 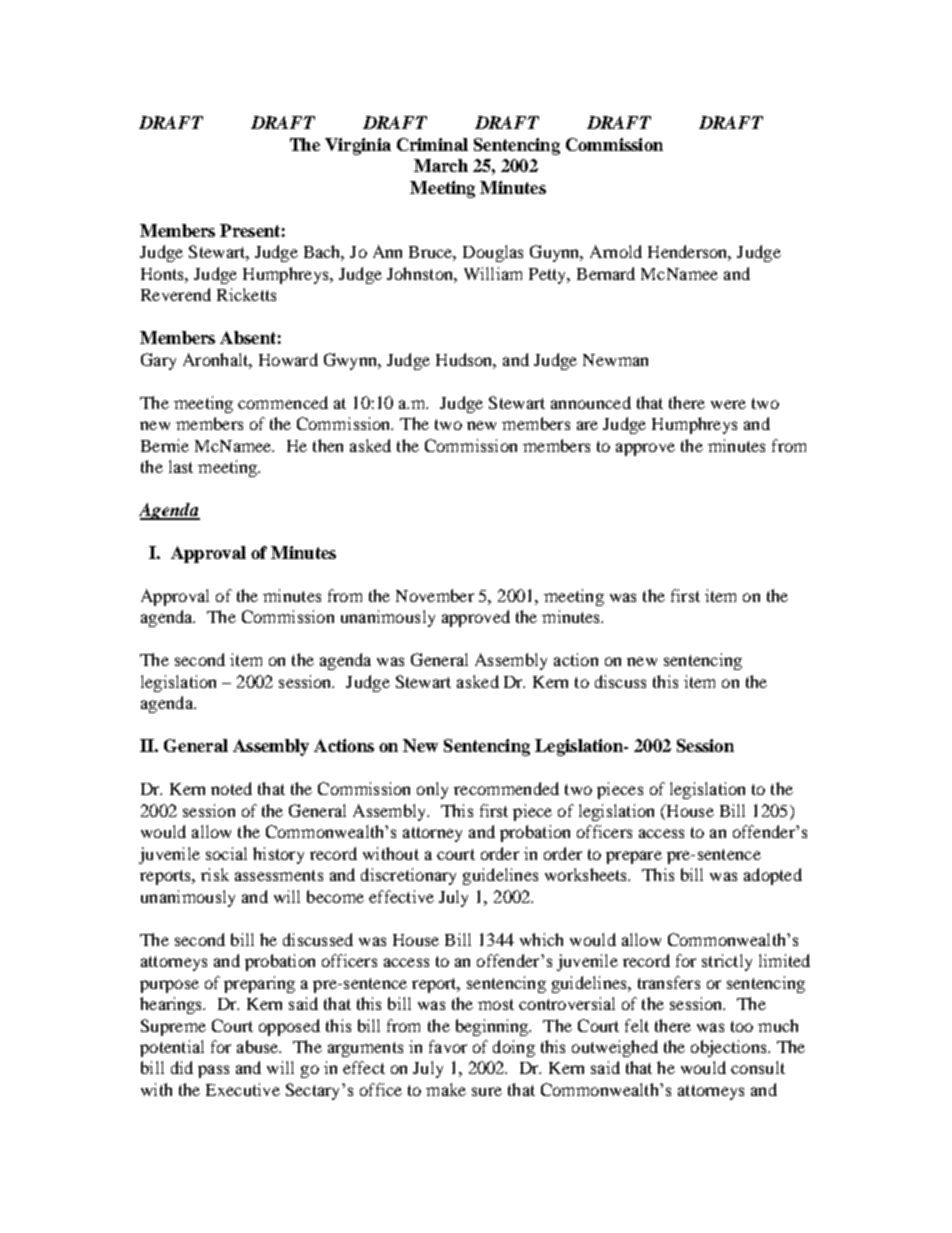 I want to click on Virginia, so click(x=358, y=146).
